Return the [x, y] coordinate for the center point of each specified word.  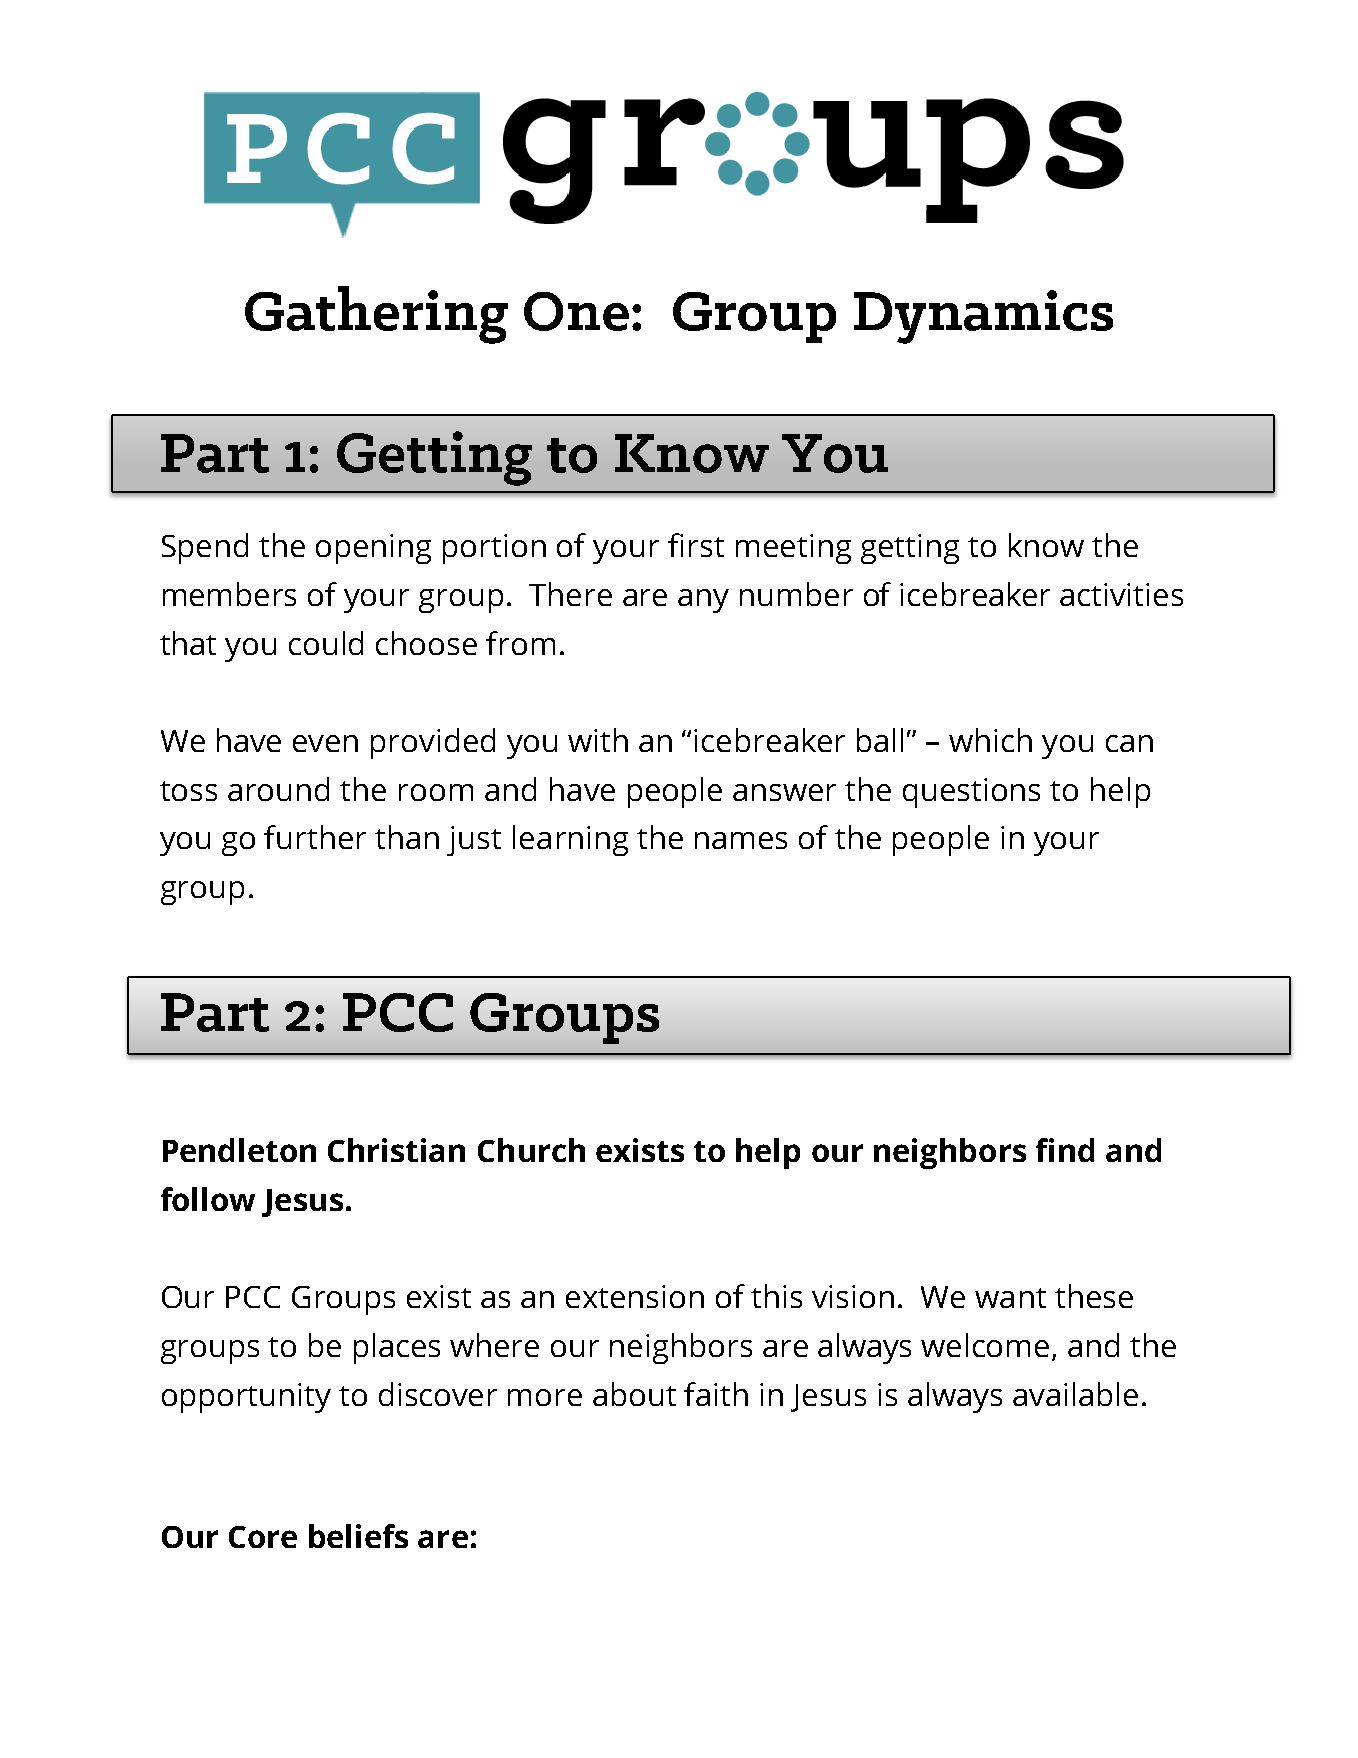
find [1065, 1150]
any [703, 601]
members [229, 594]
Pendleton [239, 1150]
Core [263, 1537]
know [1046, 545]
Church [531, 1150]
